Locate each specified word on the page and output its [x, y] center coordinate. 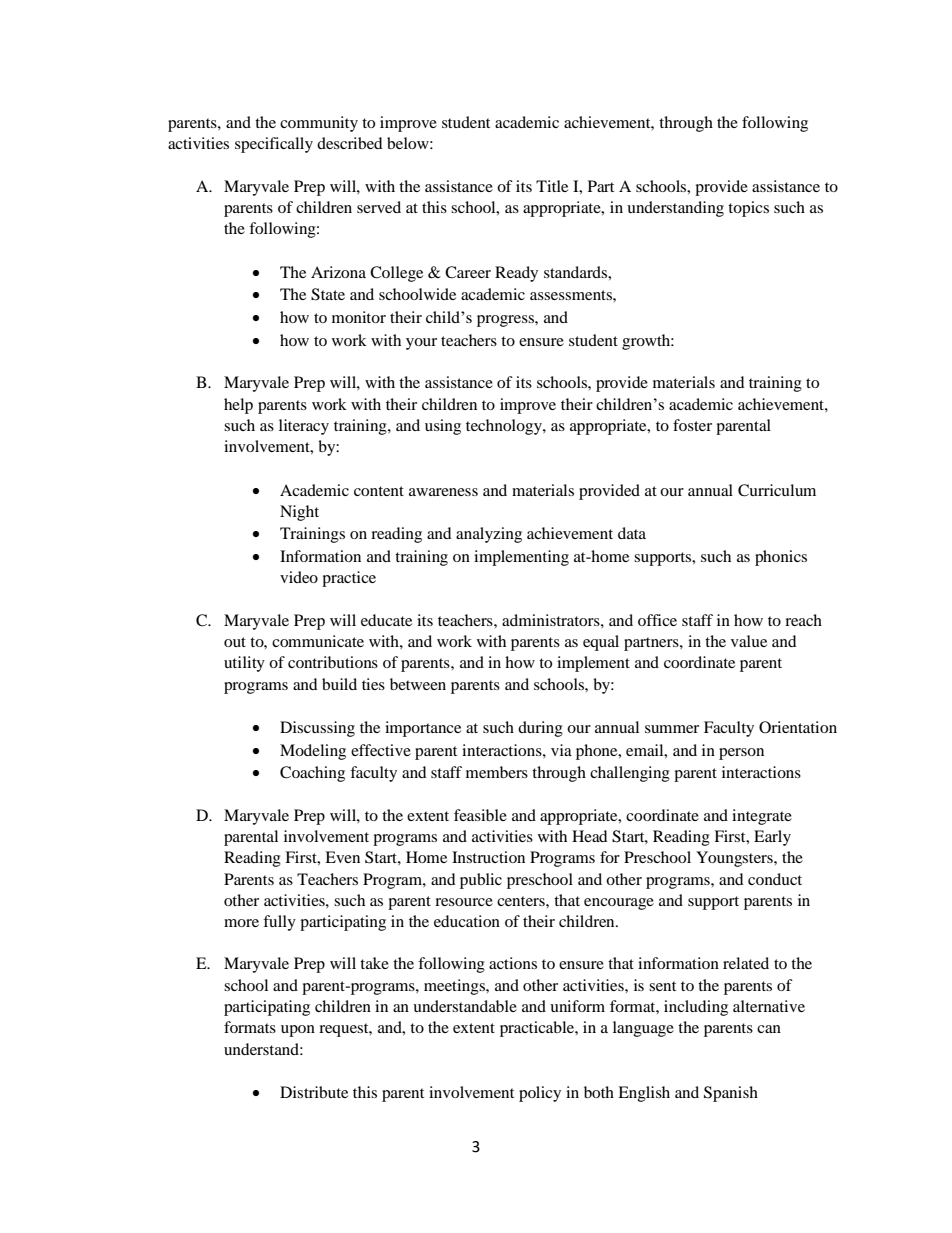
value [749, 641]
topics [748, 209]
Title [552, 186]
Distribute [314, 1092]
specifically [274, 145]
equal [601, 643]
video [299, 577]
